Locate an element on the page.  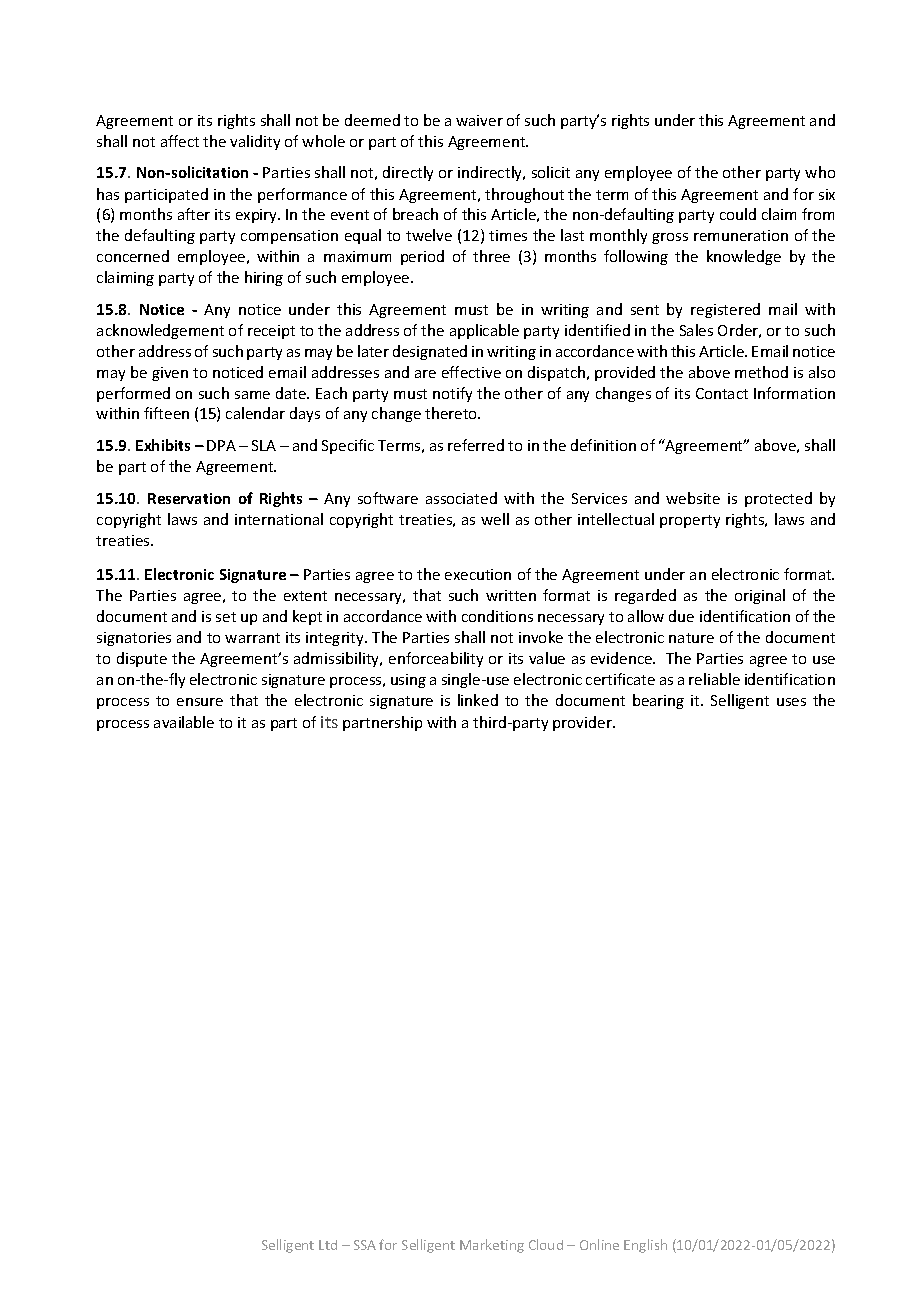
Ltd is located at coordinates (328, 1245).
